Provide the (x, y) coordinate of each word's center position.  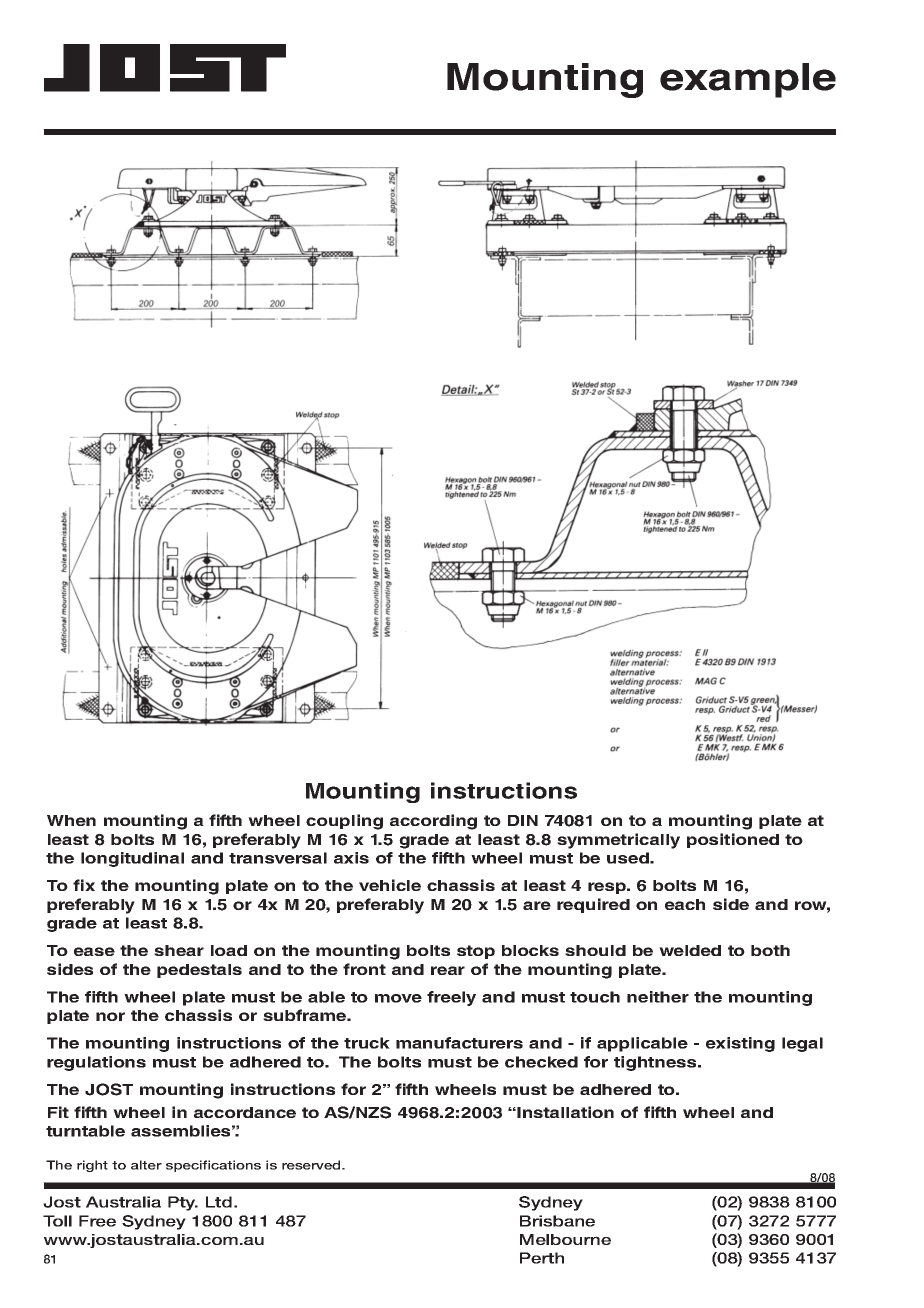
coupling (344, 822)
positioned (733, 840)
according (433, 822)
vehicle (390, 885)
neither (658, 997)
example (748, 80)
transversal (278, 858)
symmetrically (618, 841)
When (71, 820)
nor (110, 1016)
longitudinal (132, 859)
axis (351, 858)
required (593, 905)
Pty (183, 1203)
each (685, 904)
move (398, 998)
